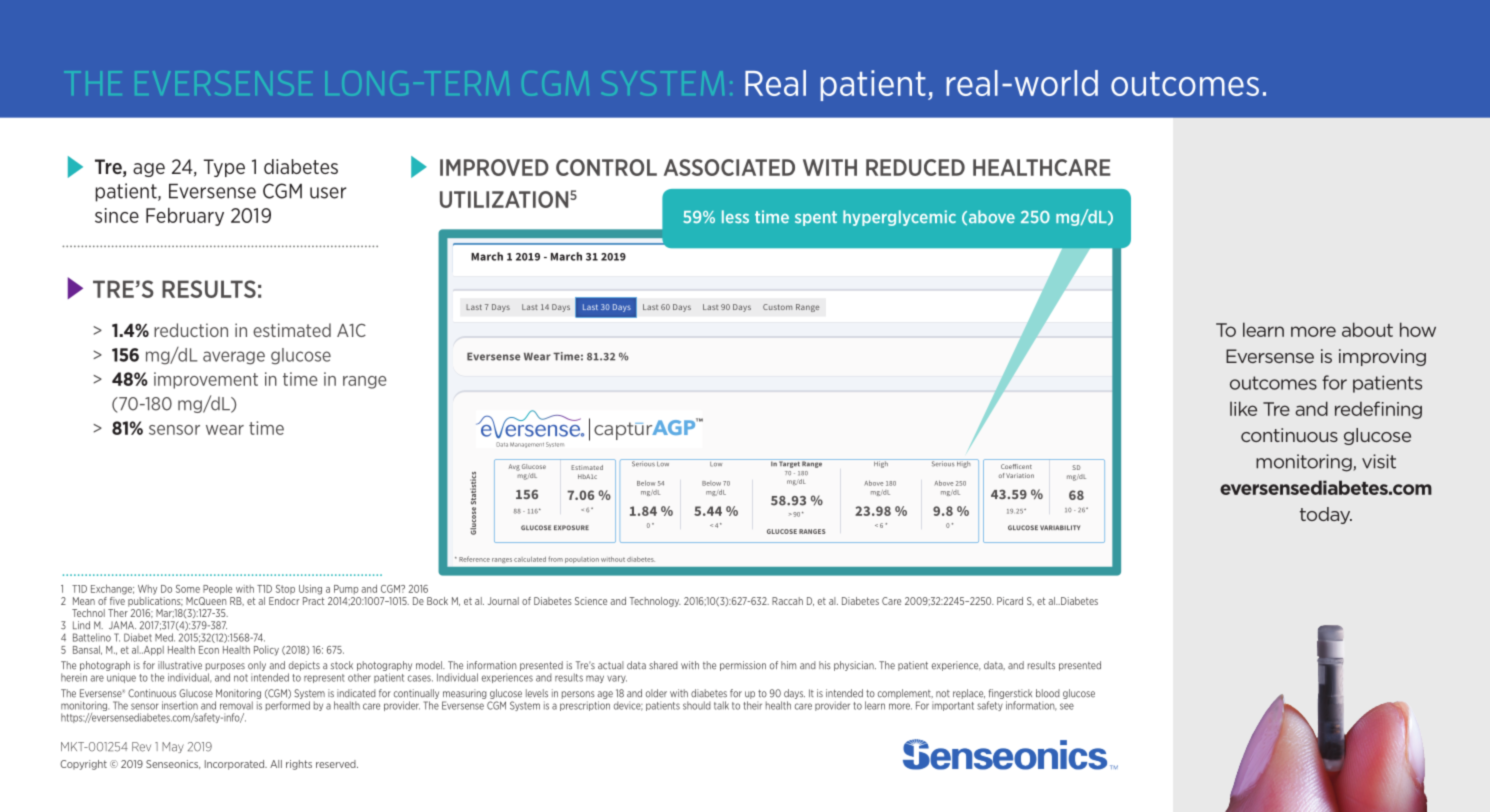  What do you see at coordinates (141, 747) in the page?
I see `Rev` at bounding box center [141, 747].
